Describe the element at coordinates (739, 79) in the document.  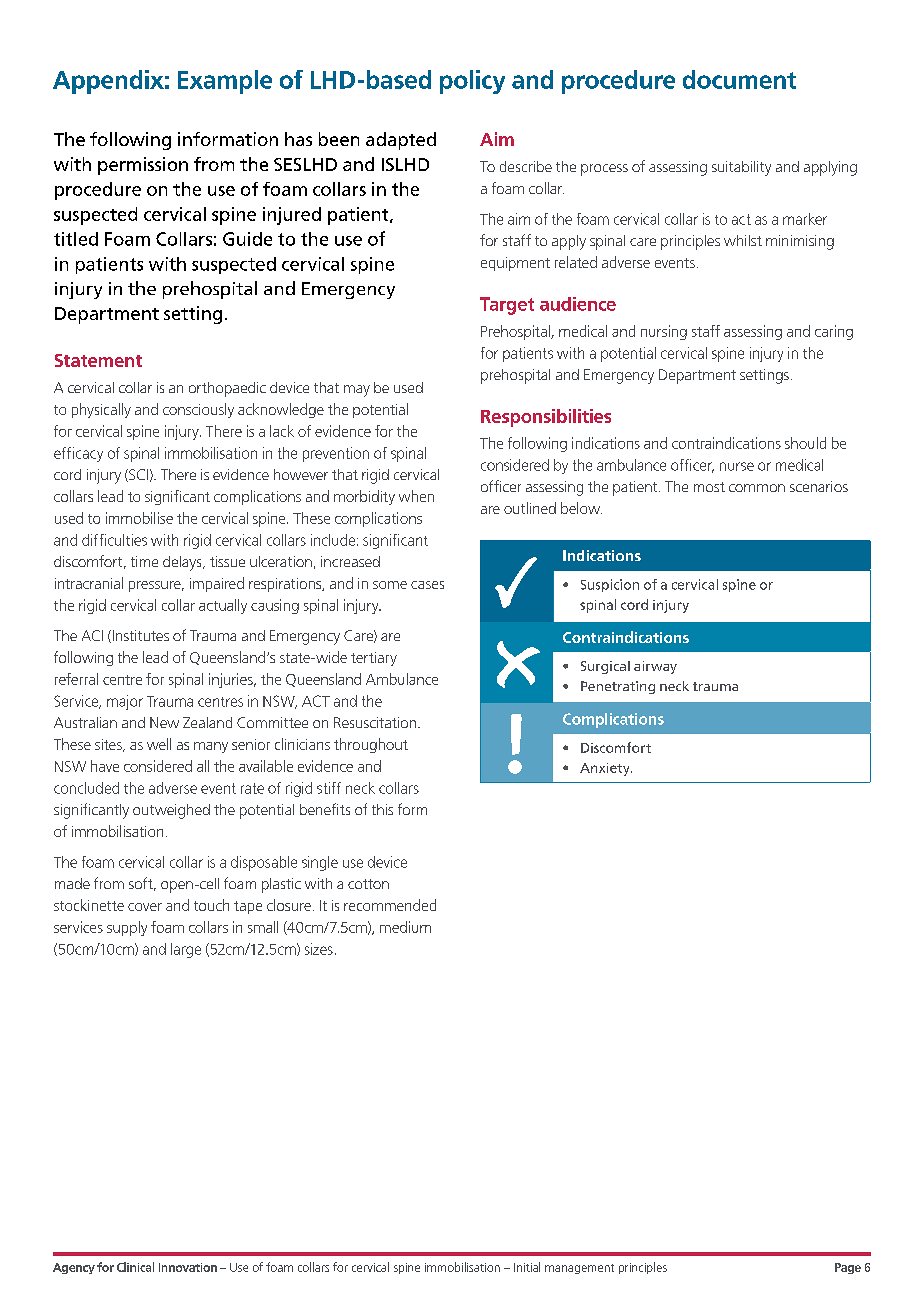
I see `document` at that location.
